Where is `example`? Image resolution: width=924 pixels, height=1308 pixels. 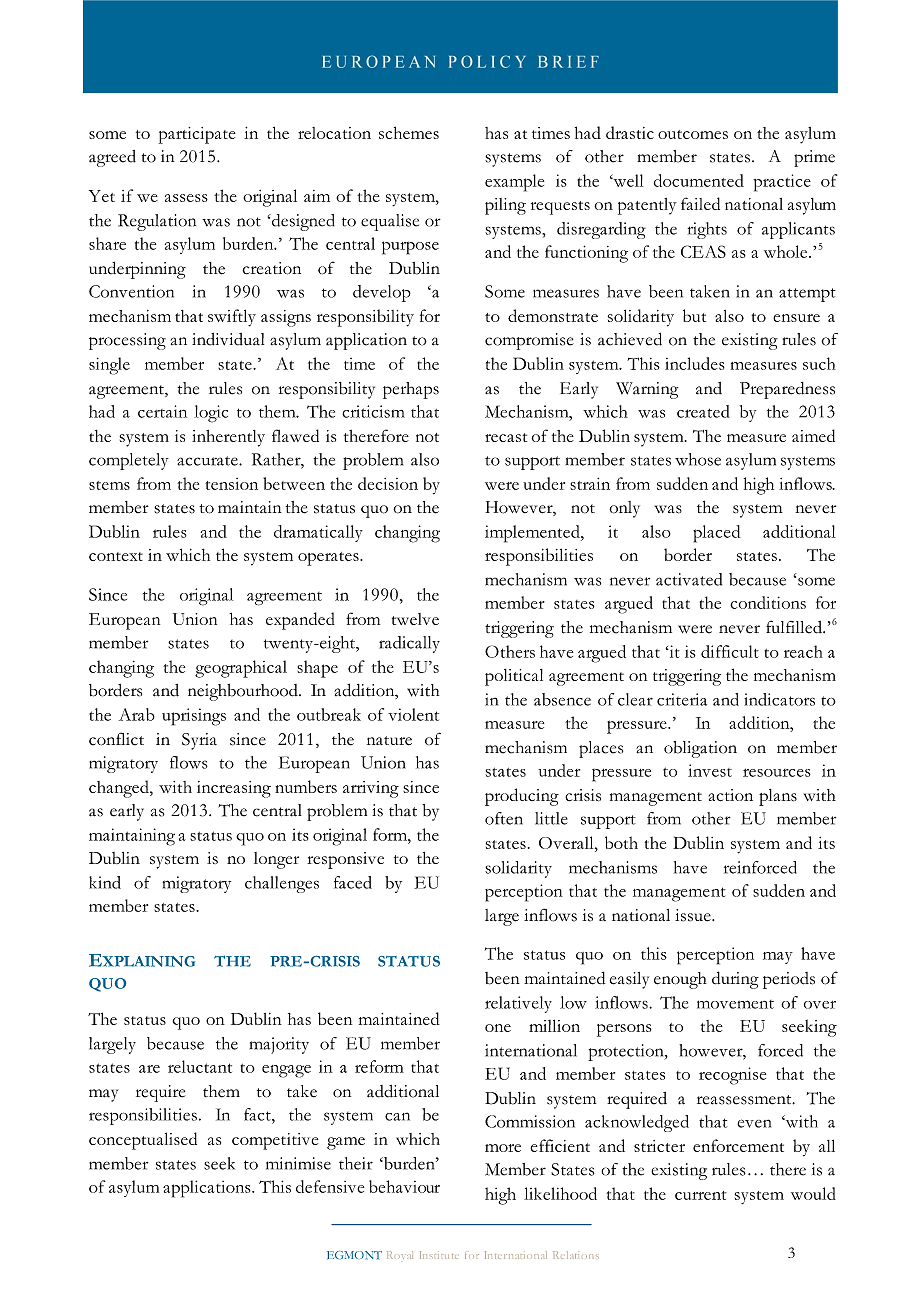 example is located at coordinates (514, 183).
